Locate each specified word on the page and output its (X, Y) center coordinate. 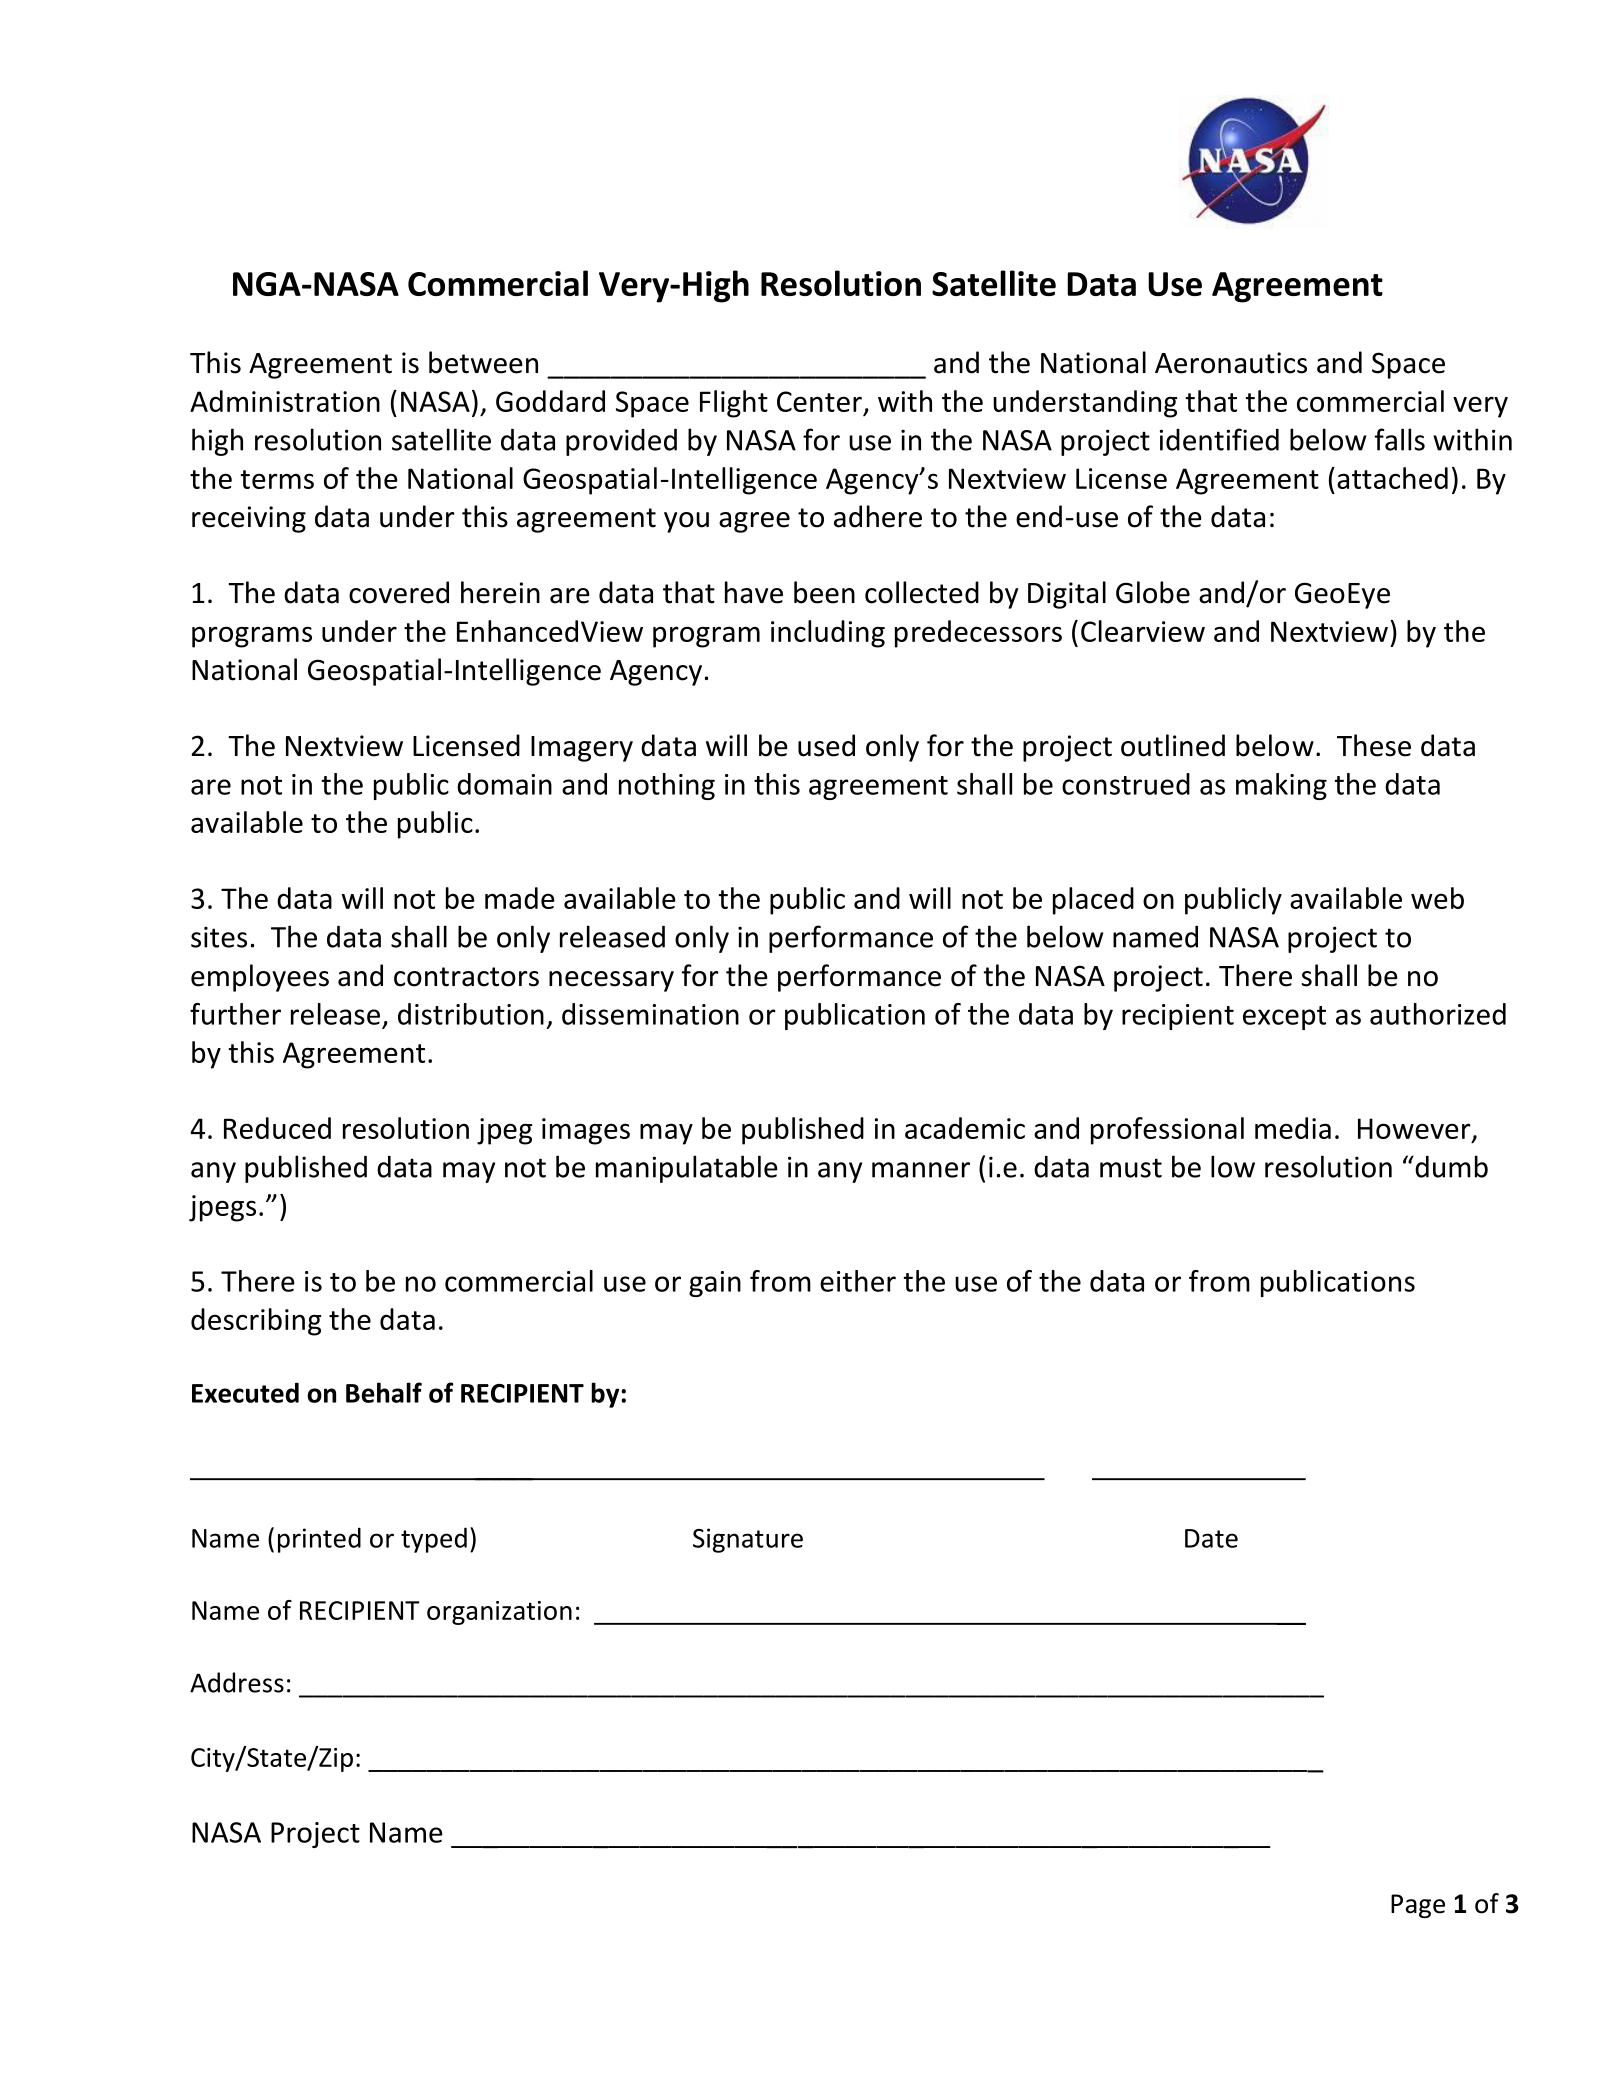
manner (921, 1170)
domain (504, 784)
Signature (748, 1540)
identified (1219, 439)
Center (819, 401)
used (826, 745)
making (1281, 786)
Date (1211, 1538)
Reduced (277, 1128)
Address (237, 1682)
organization (499, 1613)
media (1293, 1128)
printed (319, 1540)
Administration (285, 401)
